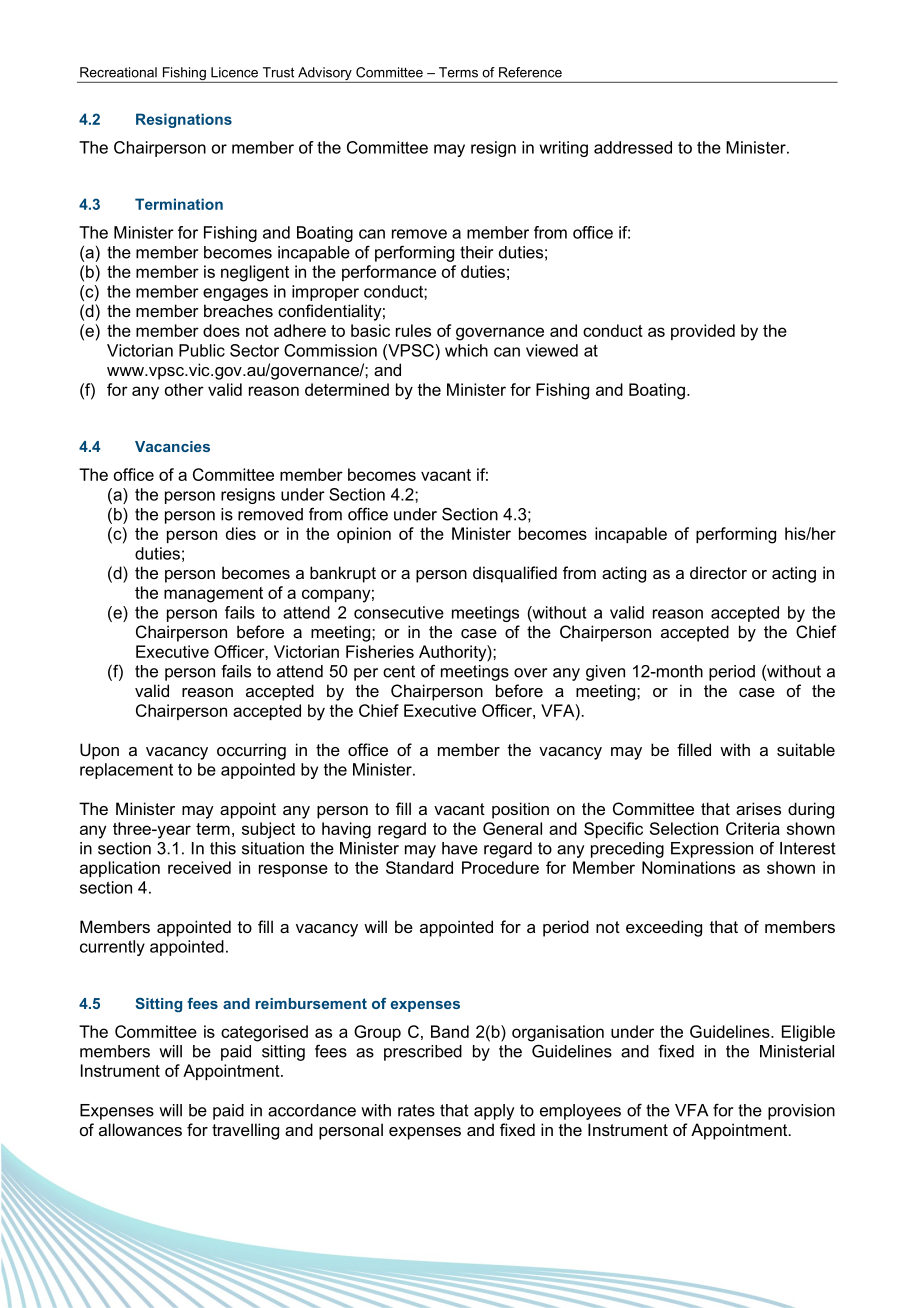  I want to click on consecutive, so click(399, 612).
